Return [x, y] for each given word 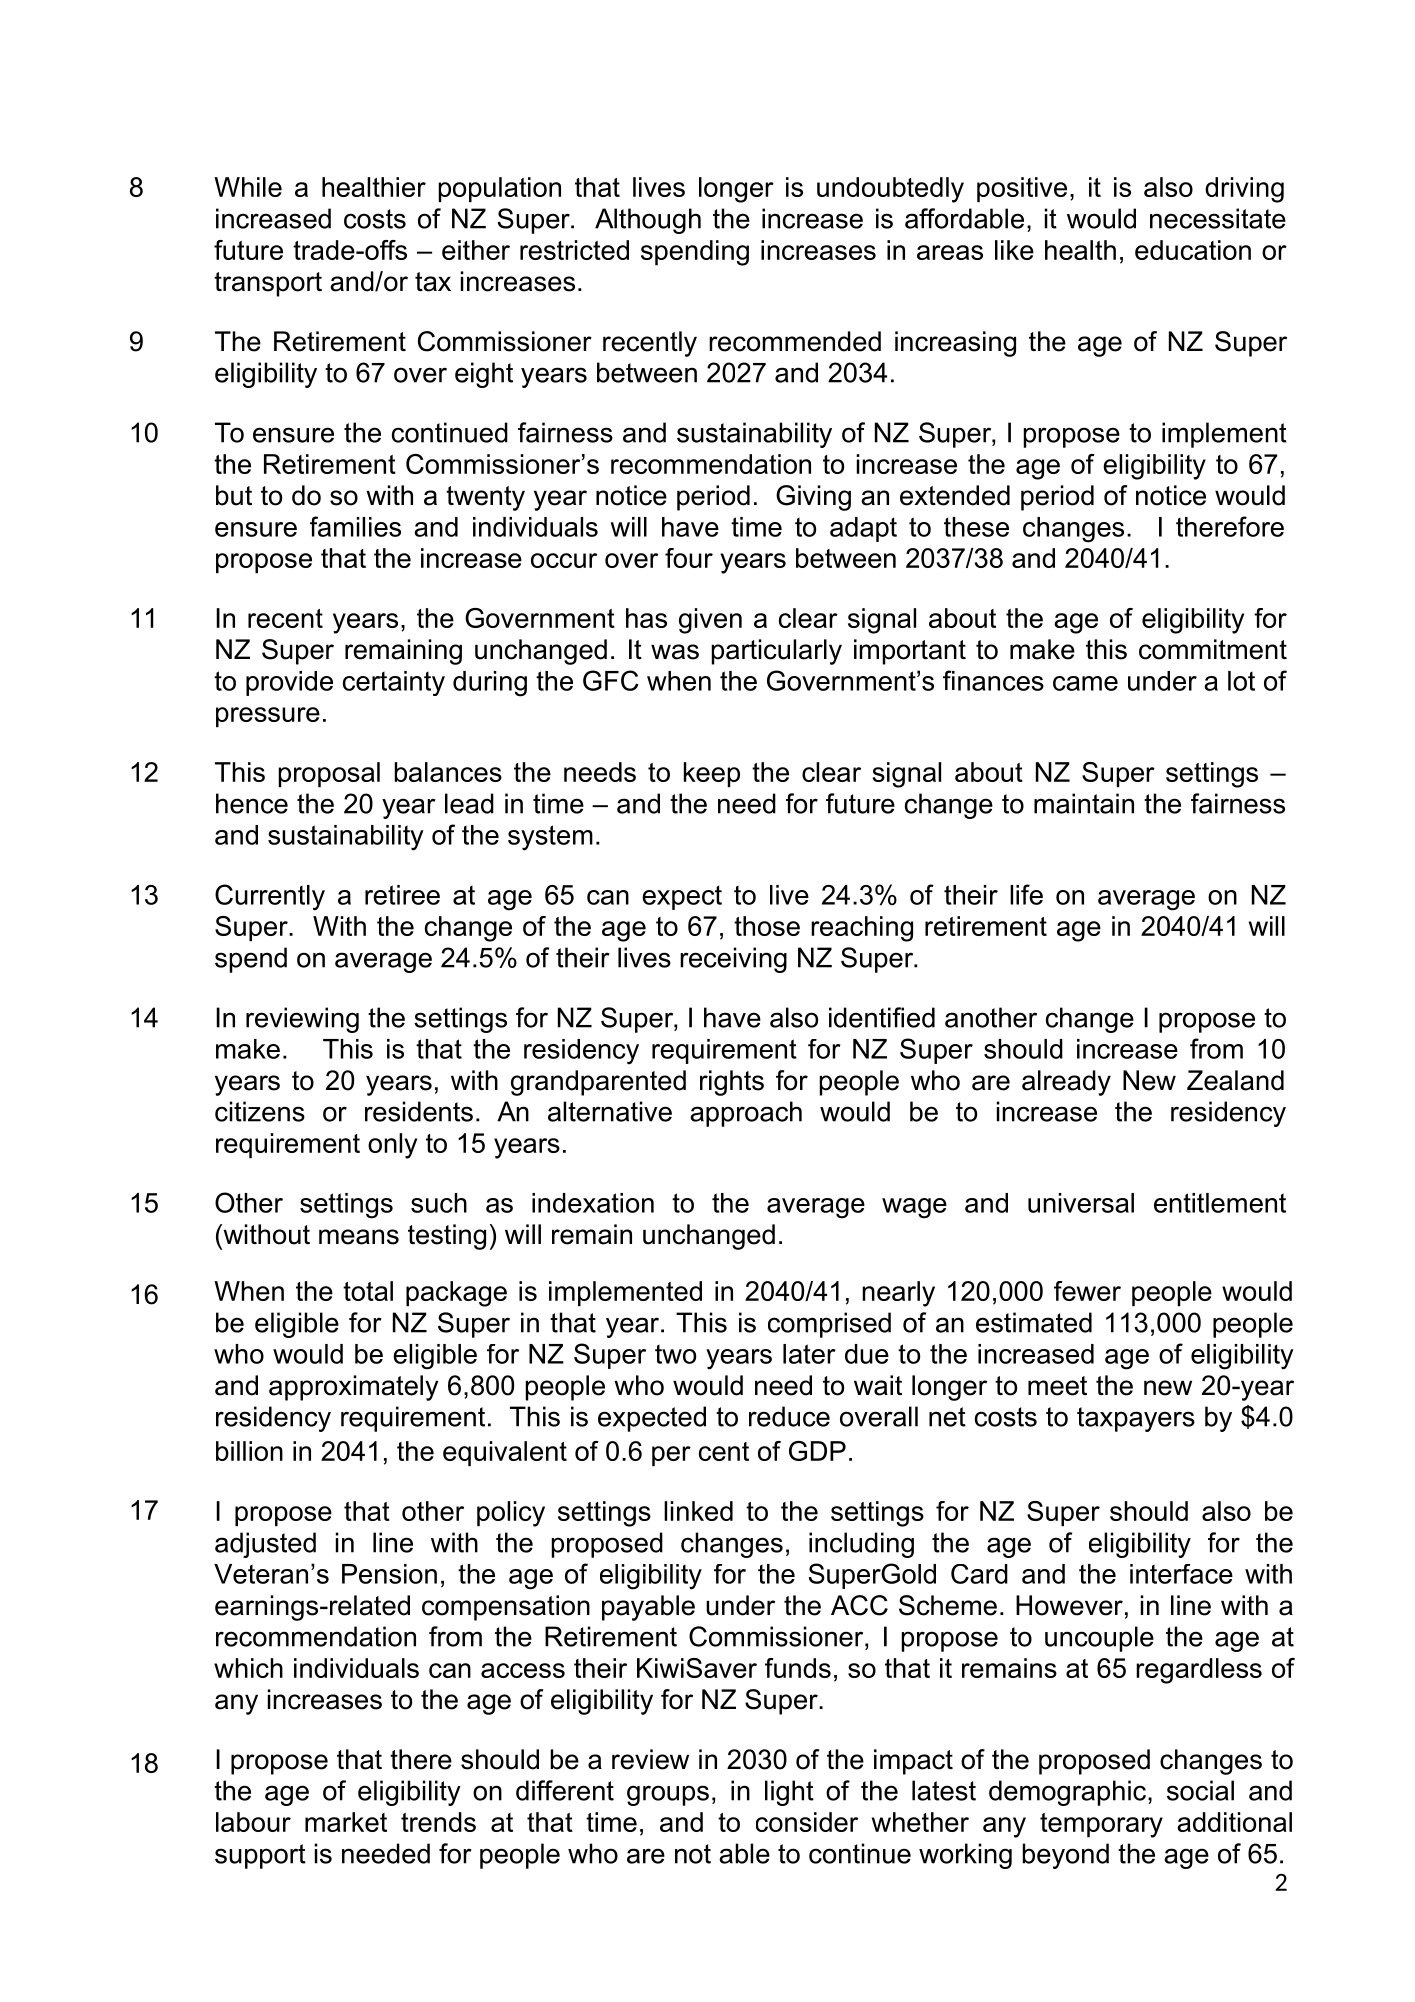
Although [648, 221]
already [1066, 1083]
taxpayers [1136, 1419]
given [710, 621]
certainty [394, 683]
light [789, 1793]
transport [268, 284]
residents [419, 1111]
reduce [789, 1416]
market [346, 1822]
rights [732, 1083]
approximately [353, 1388]
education [1193, 250]
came [1085, 683]
